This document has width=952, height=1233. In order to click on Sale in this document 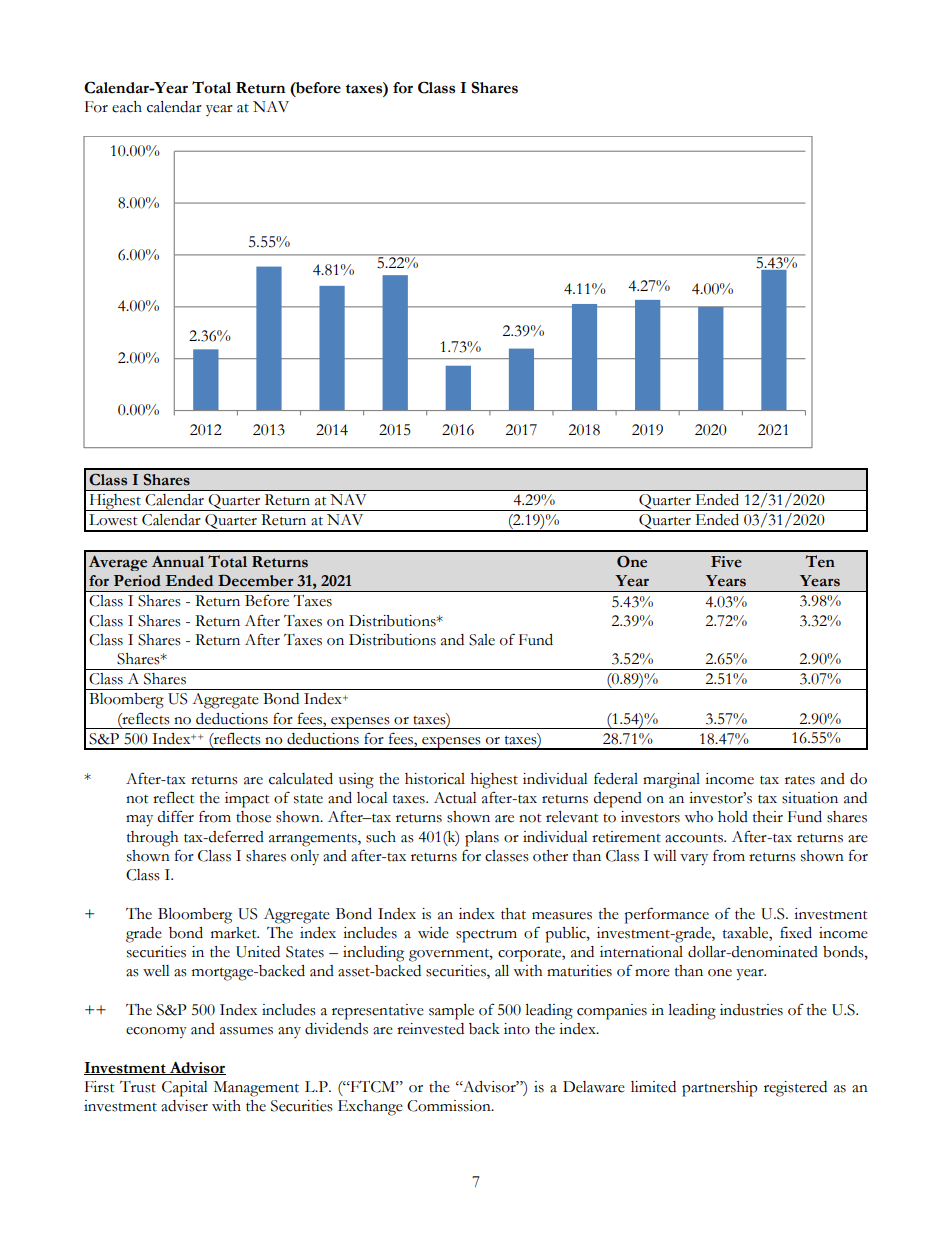, I will do `click(482, 640)`.
